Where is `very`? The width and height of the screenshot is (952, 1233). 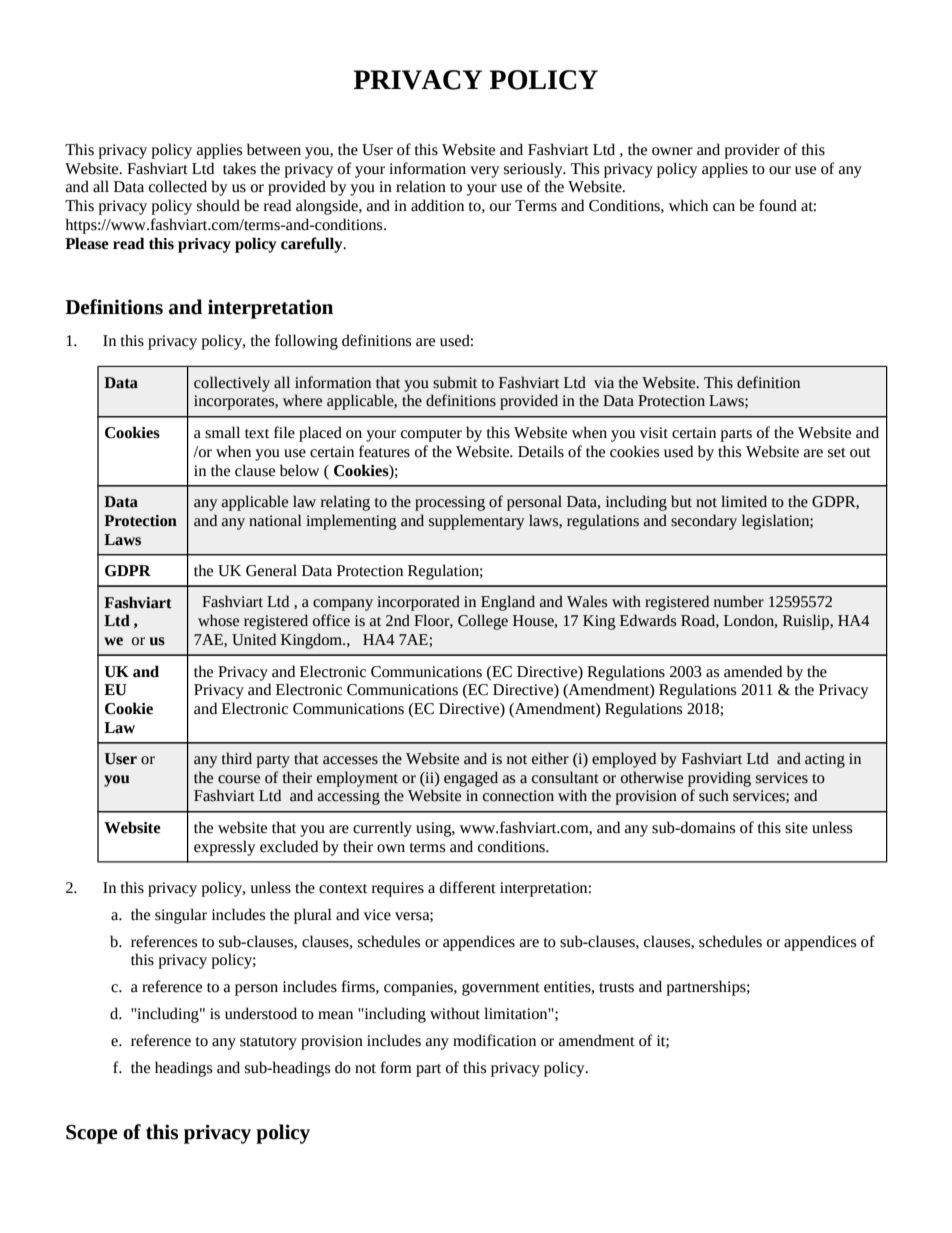 very is located at coordinates (485, 172).
